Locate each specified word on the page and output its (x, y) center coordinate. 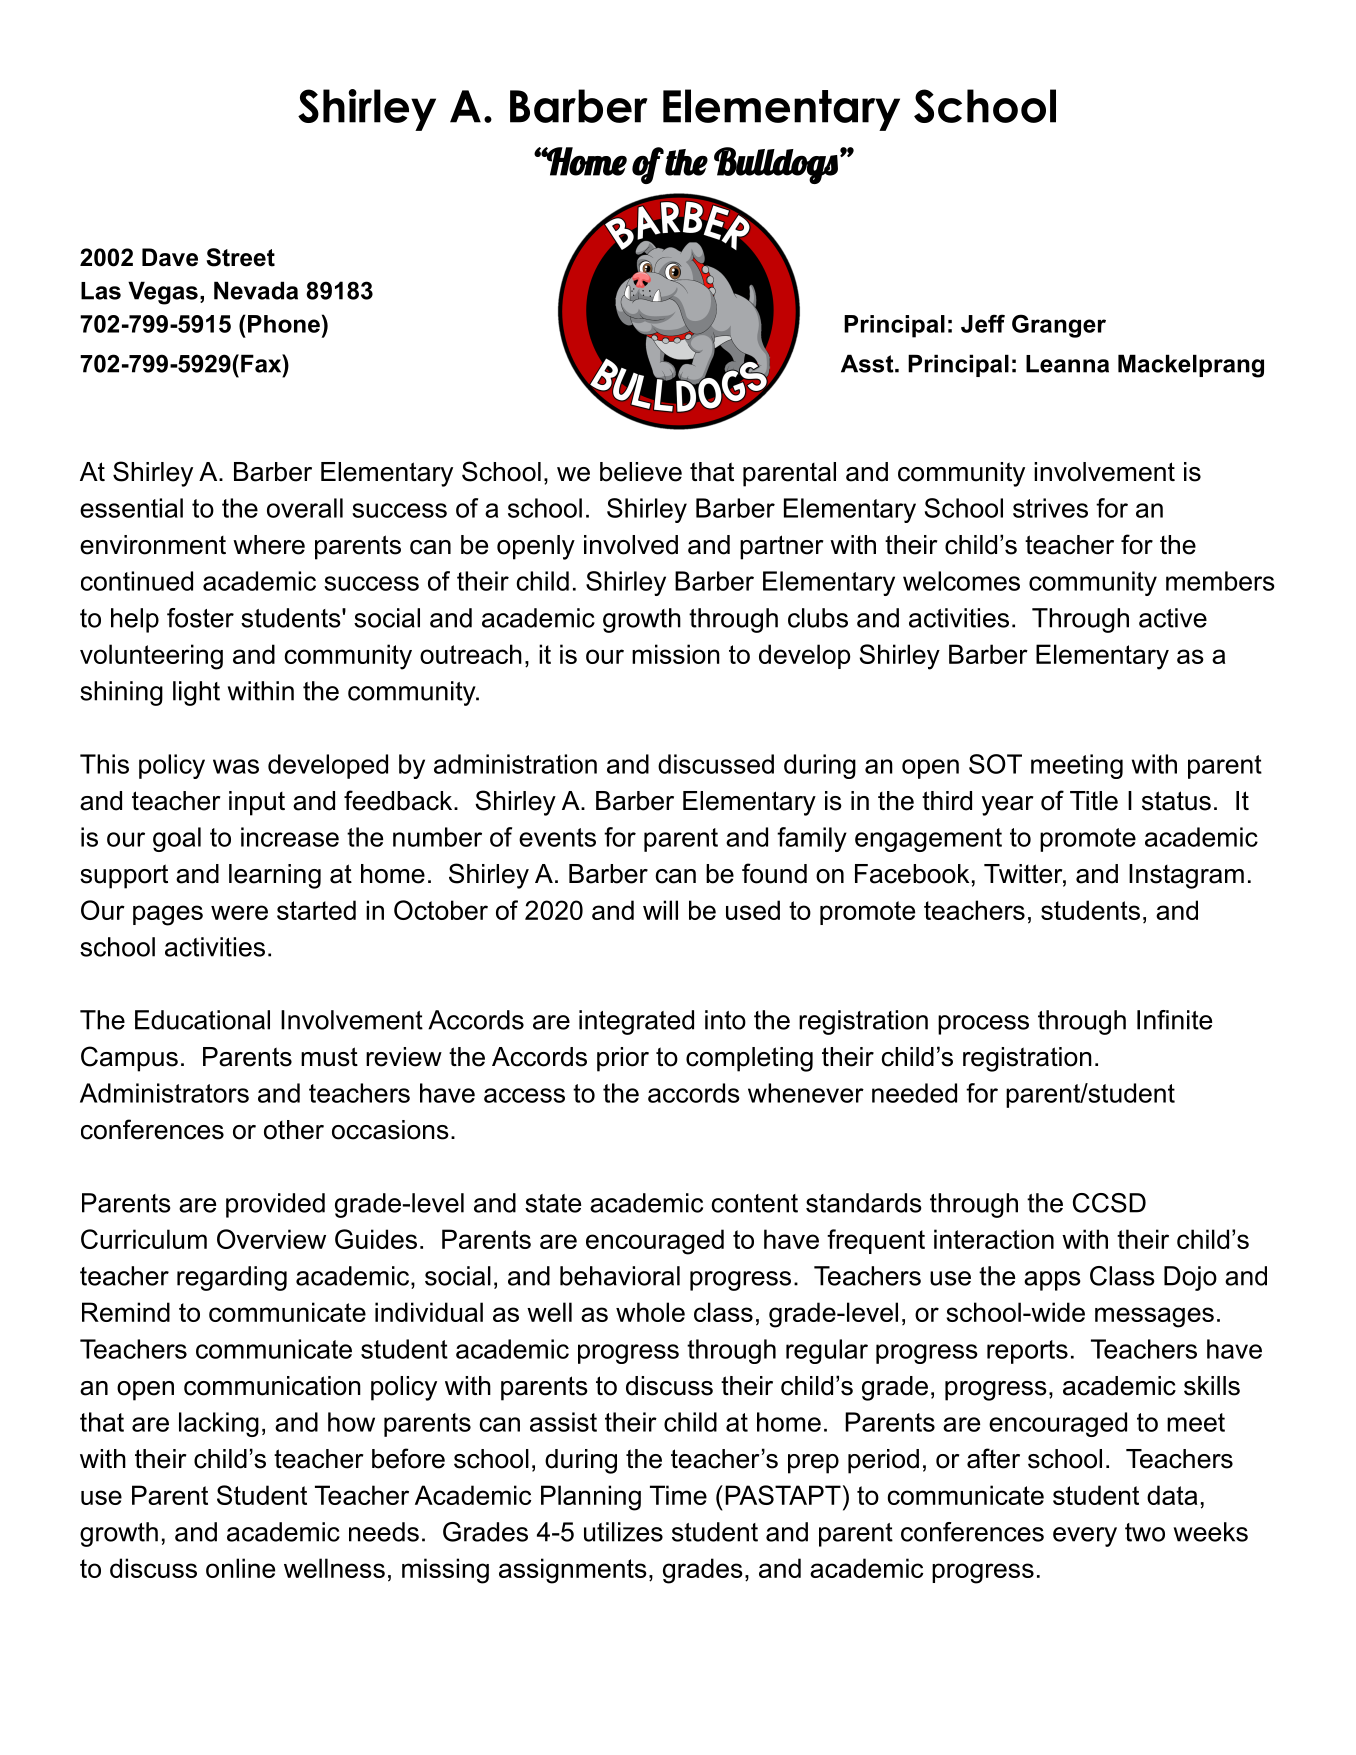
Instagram (1186, 876)
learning (275, 876)
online (240, 1568)
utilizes (623, 1532)
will (660, 910)
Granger (1059, 326)
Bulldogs (776, 165)
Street (240, 257)
